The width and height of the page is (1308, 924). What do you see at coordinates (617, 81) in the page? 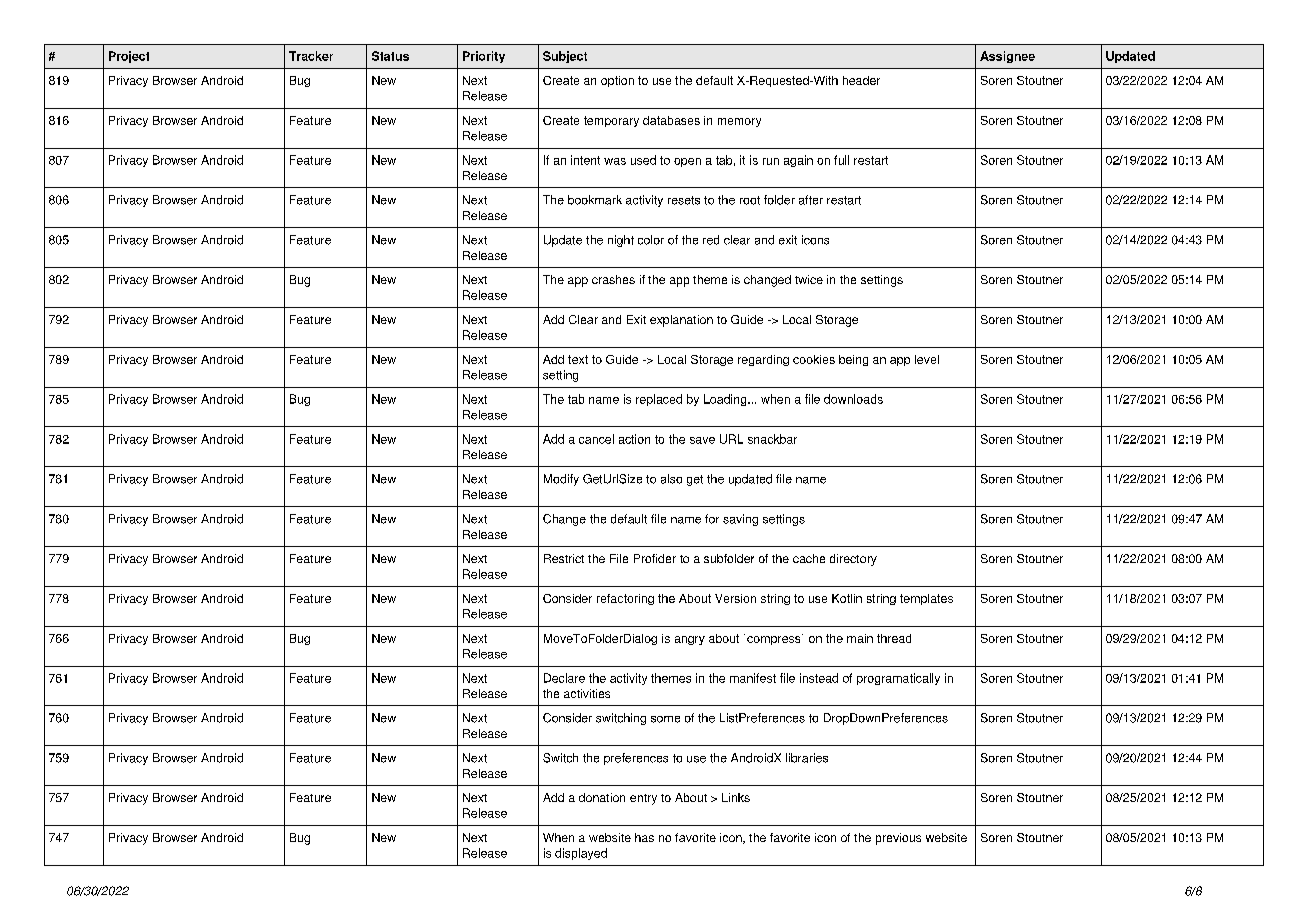
I see `option` at bounding box center [617, 81].
